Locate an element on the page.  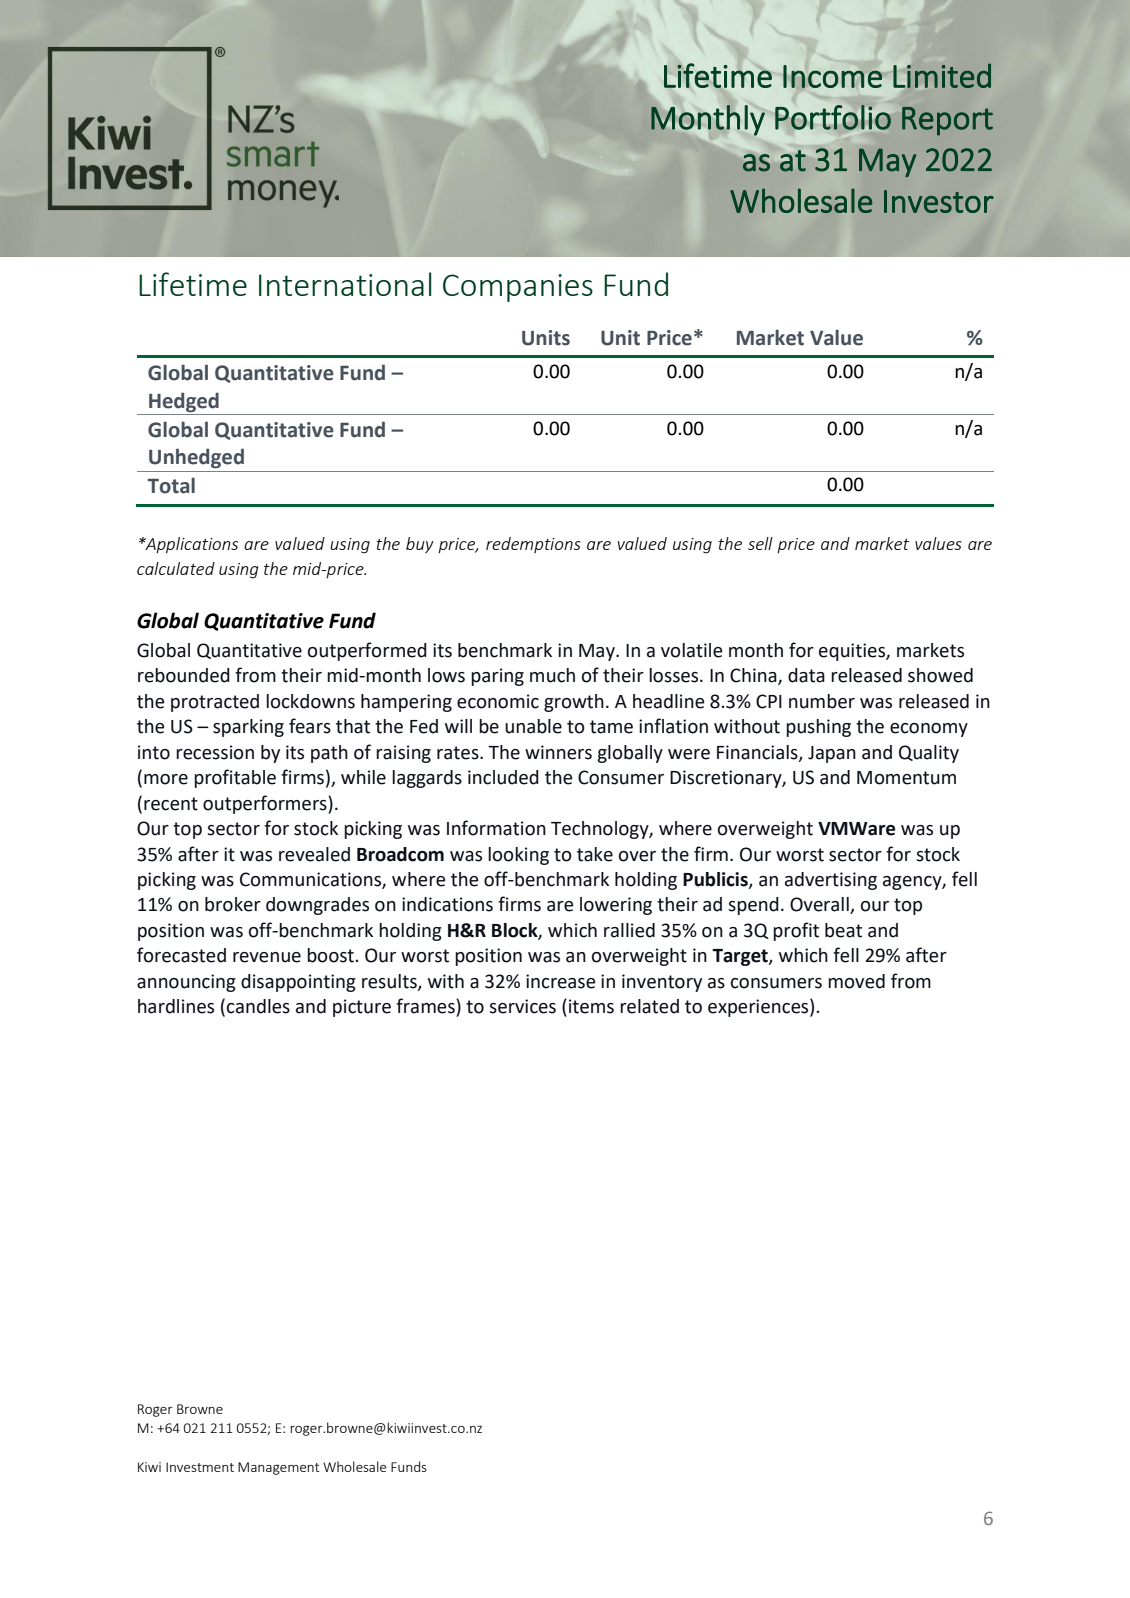
International is located at coordinates (345, 284).
